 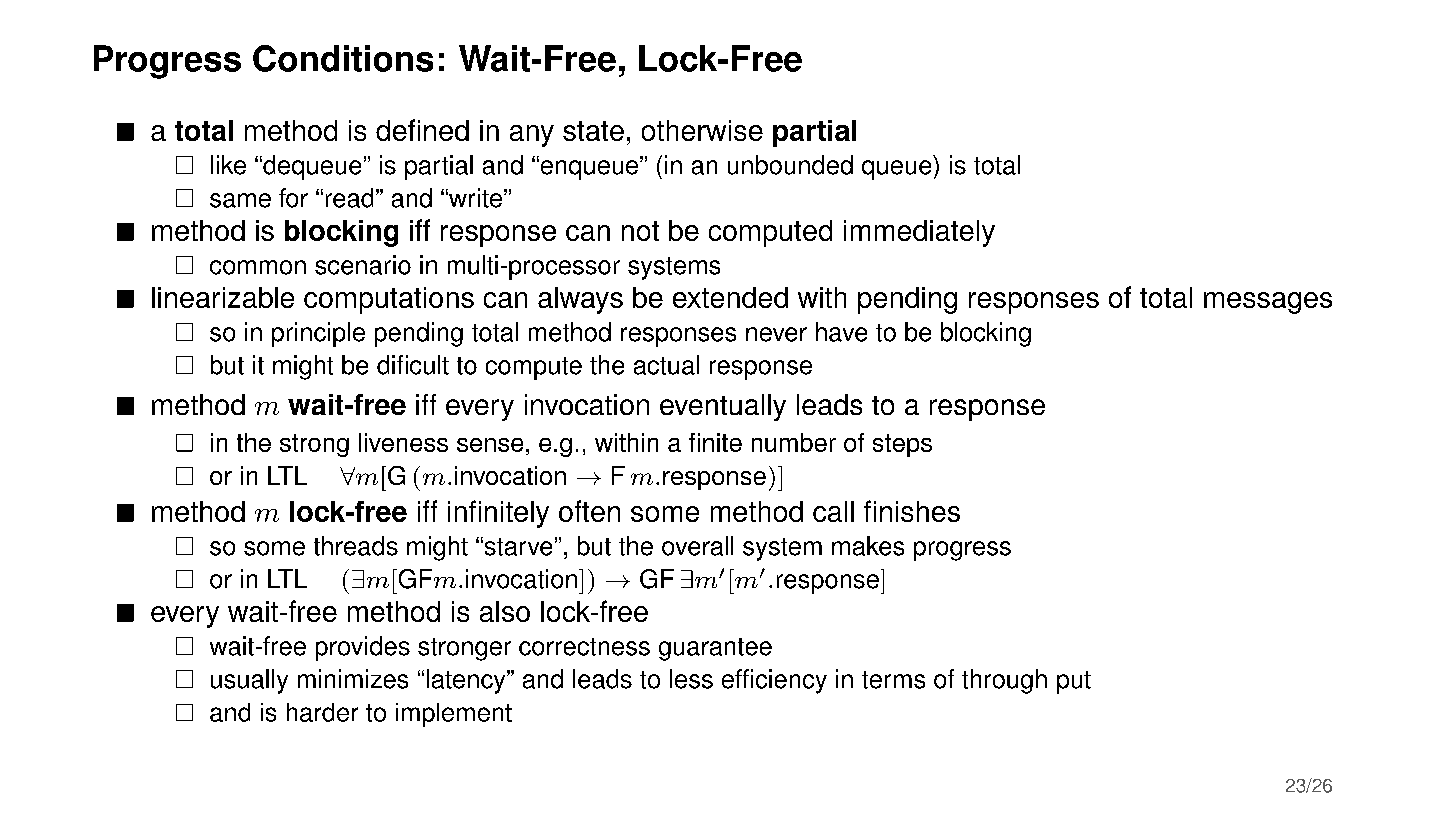 What do you see at coordinates (912, 511) in the page?
I see `finishes` at bounding box center [912, 511].
